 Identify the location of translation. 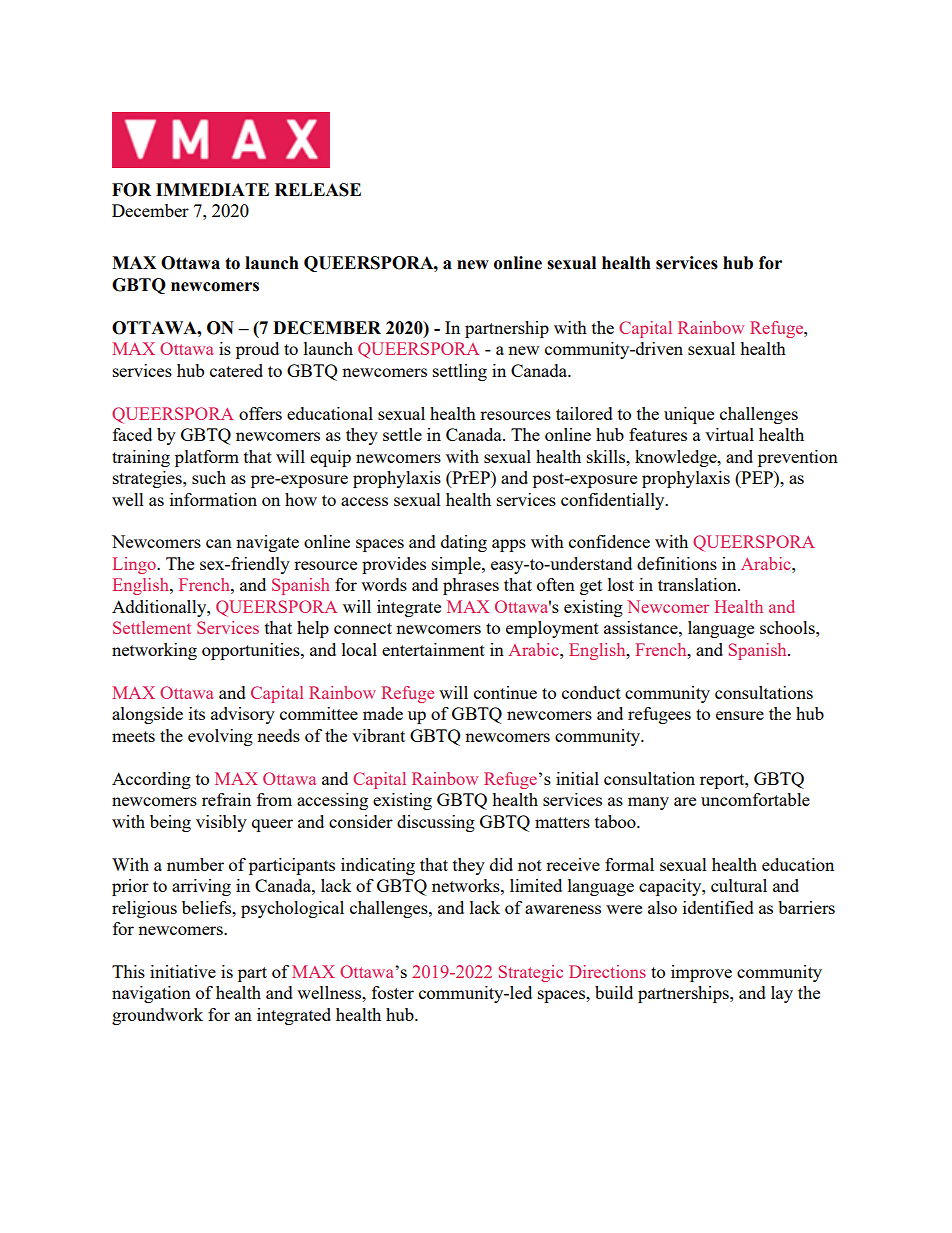
(698, 584).
